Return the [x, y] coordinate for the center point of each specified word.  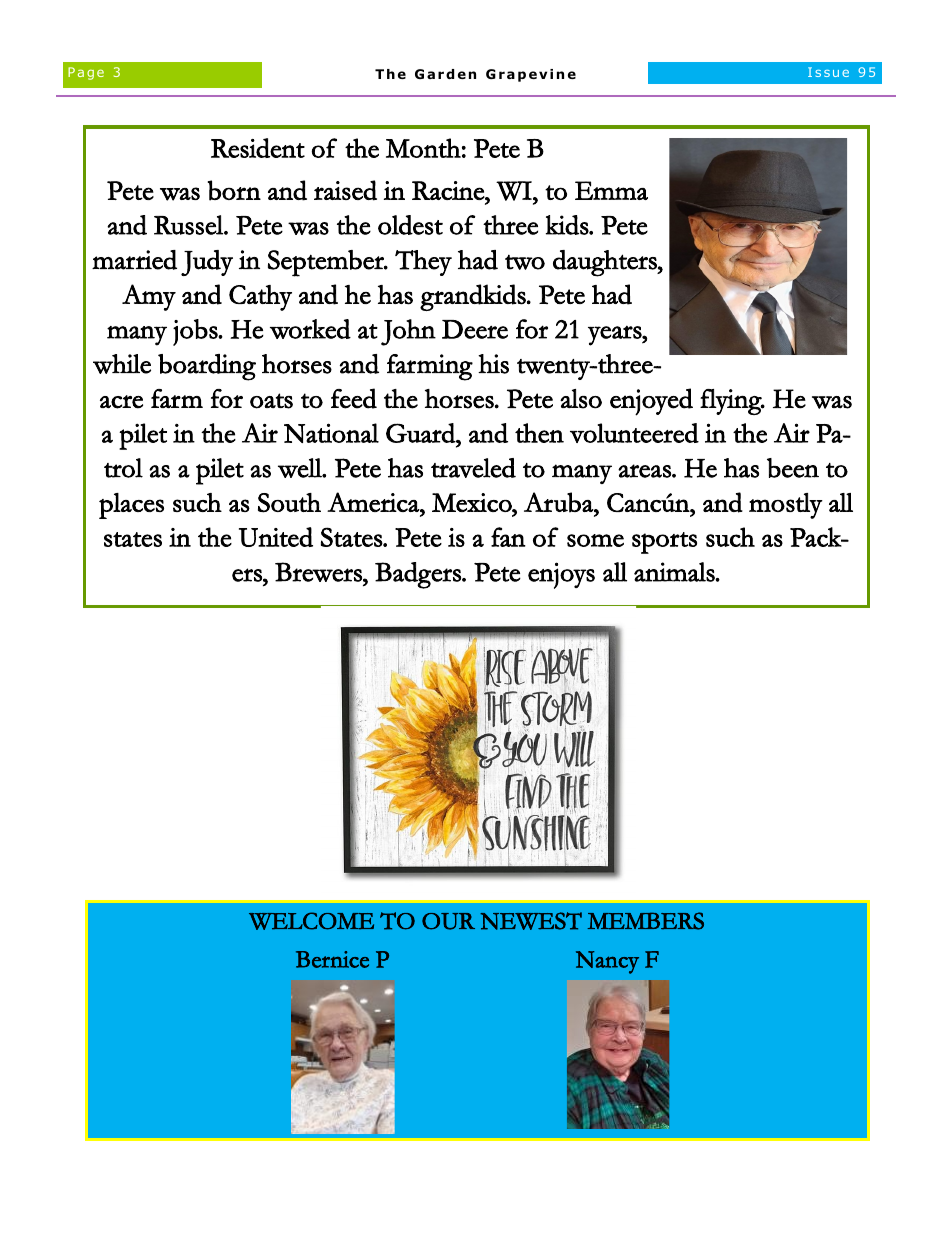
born [234, 190]
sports [664, 543]
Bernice [332, 959]
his [493, 364]
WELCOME [311, 921]
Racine [449, 190]
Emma [611, 190]
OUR [448, 921]
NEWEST [531, 921]
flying [732, 402]
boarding [207, 367]
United [276, 537]
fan [508, 537]
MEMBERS [645, 921]
